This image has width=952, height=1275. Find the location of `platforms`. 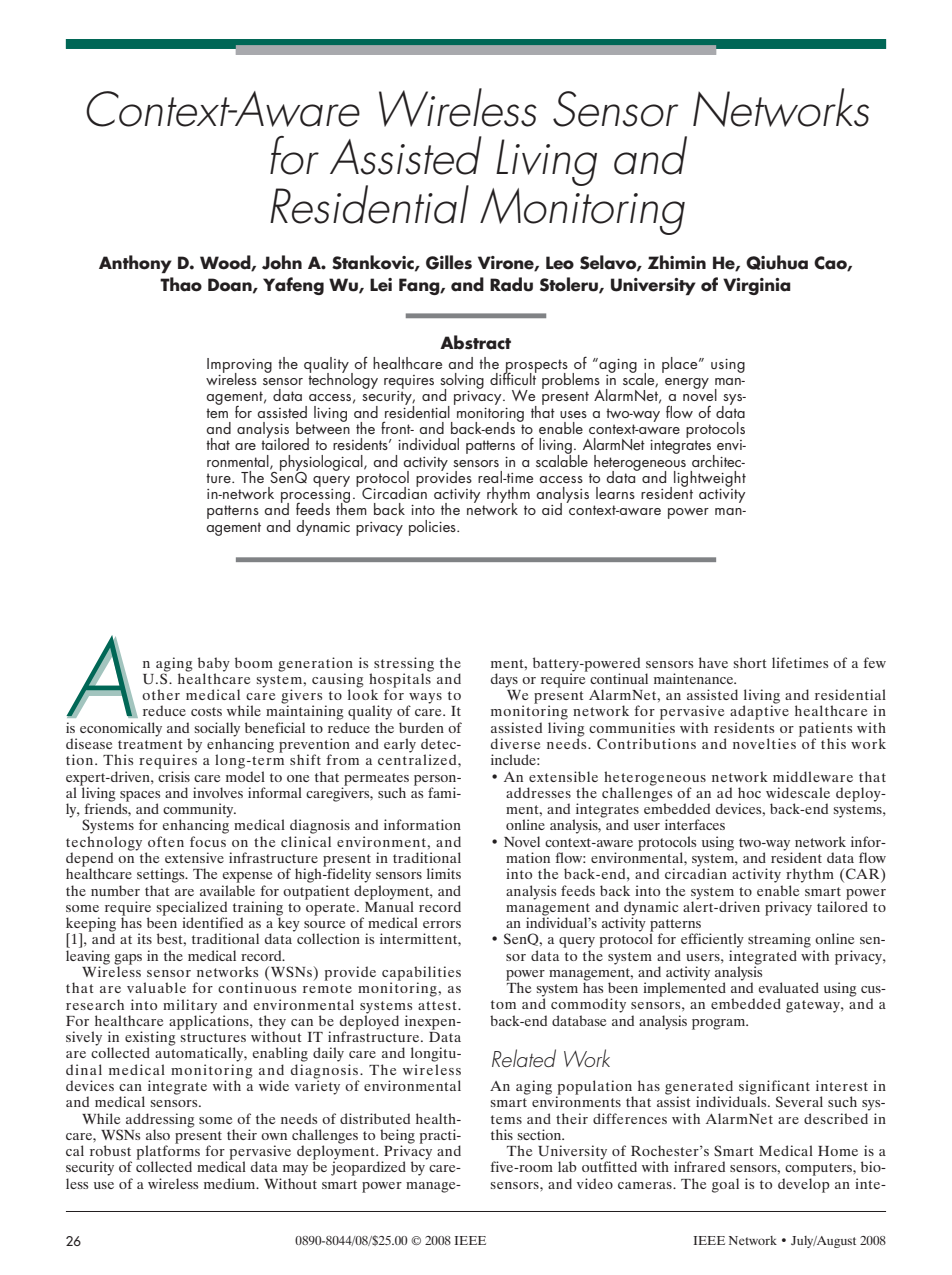

platforms is located at coordinates (168, 1152).
